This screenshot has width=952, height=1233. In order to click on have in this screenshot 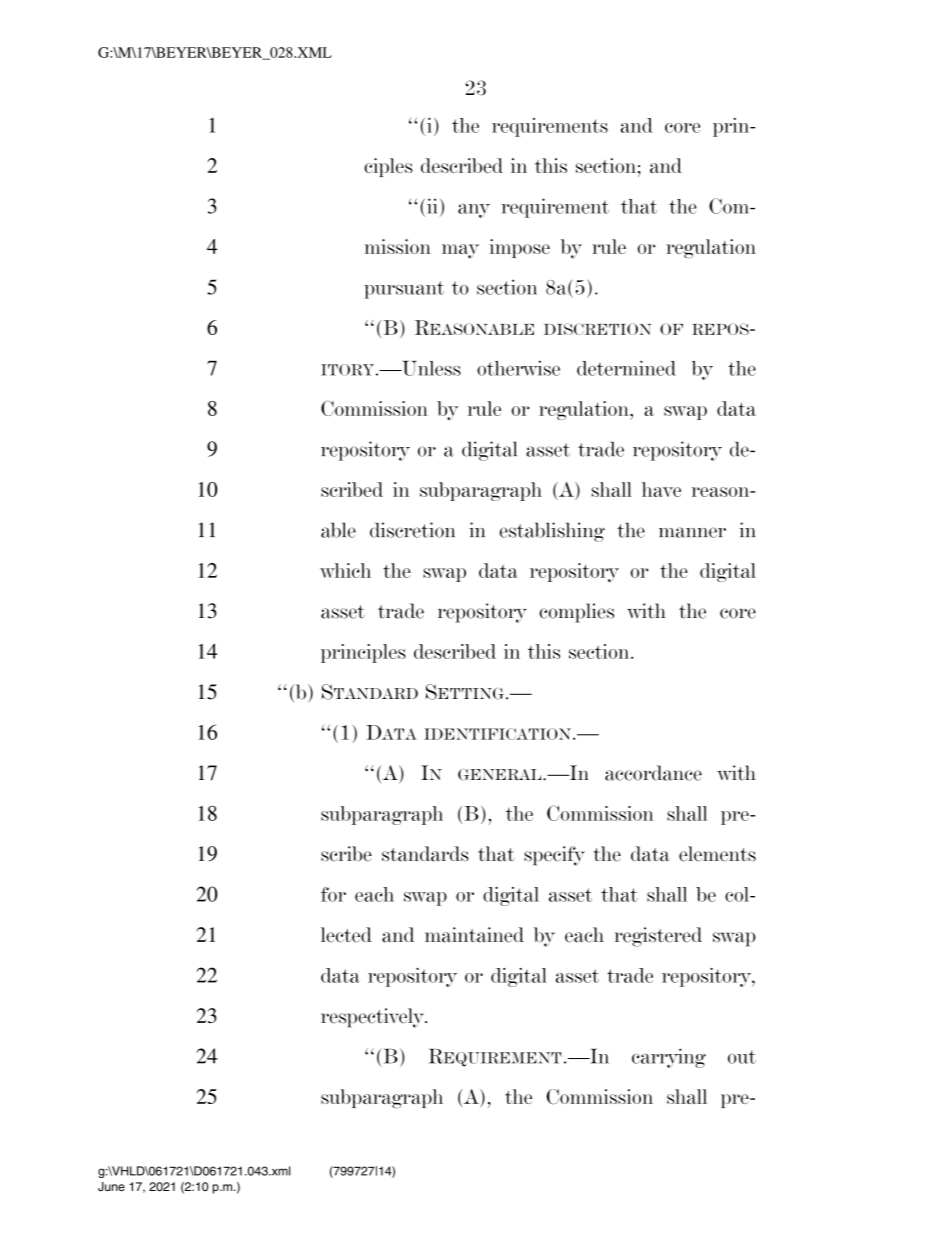, I will do `click(661, 489)`.
